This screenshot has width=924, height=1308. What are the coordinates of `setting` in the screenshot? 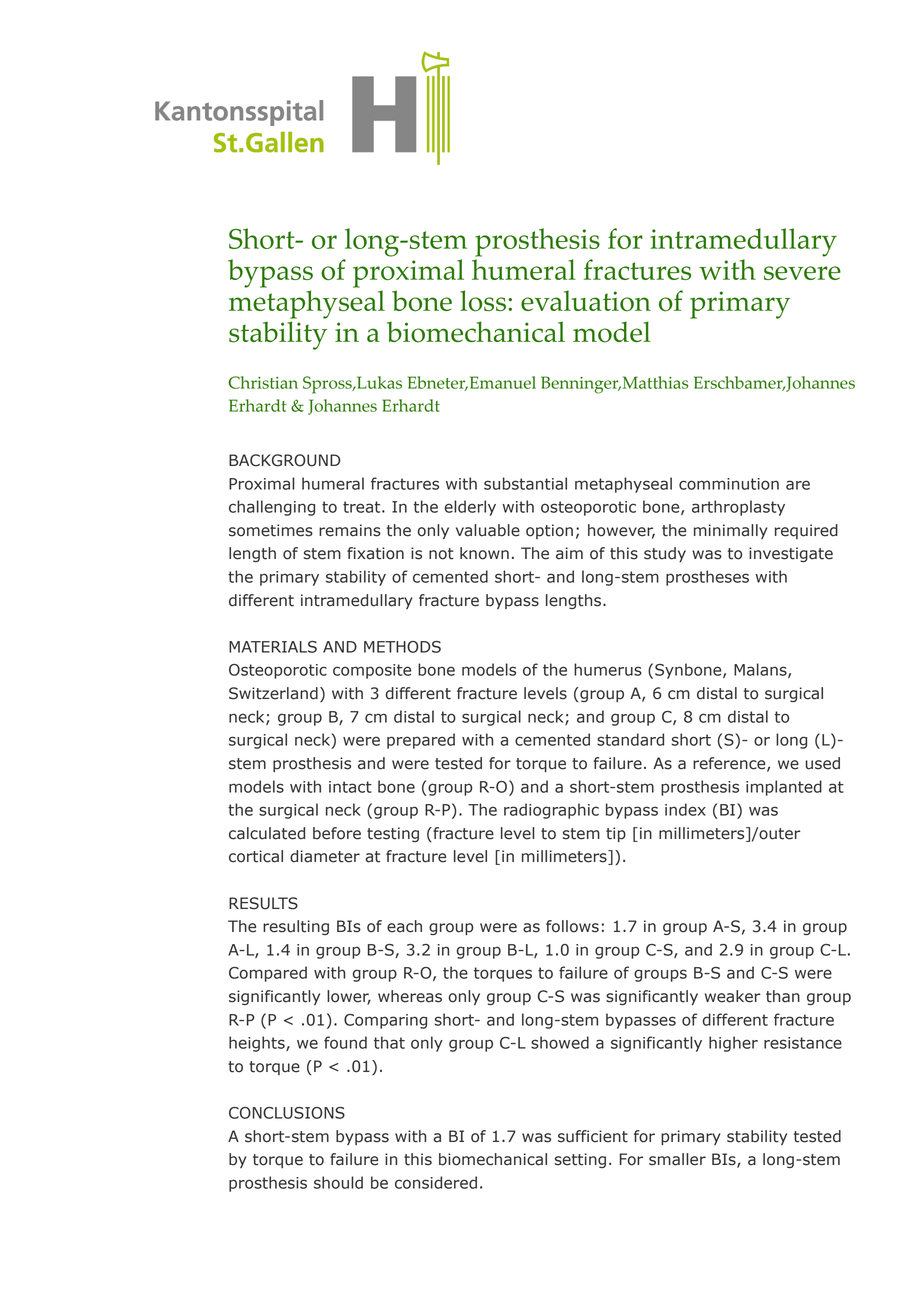 It's located at (580, 1160).
